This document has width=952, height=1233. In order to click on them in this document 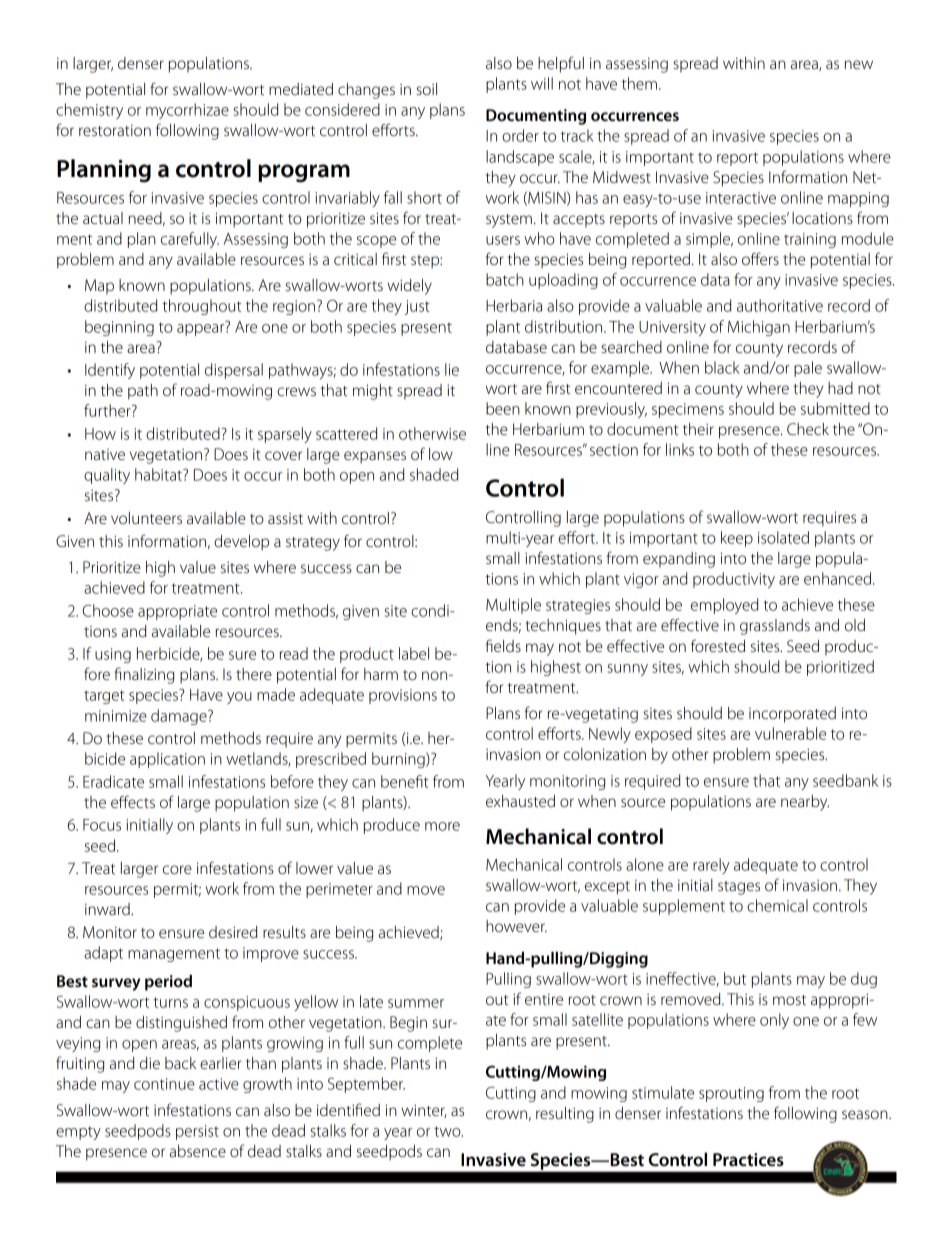, I will do `click(639, 83)`.
